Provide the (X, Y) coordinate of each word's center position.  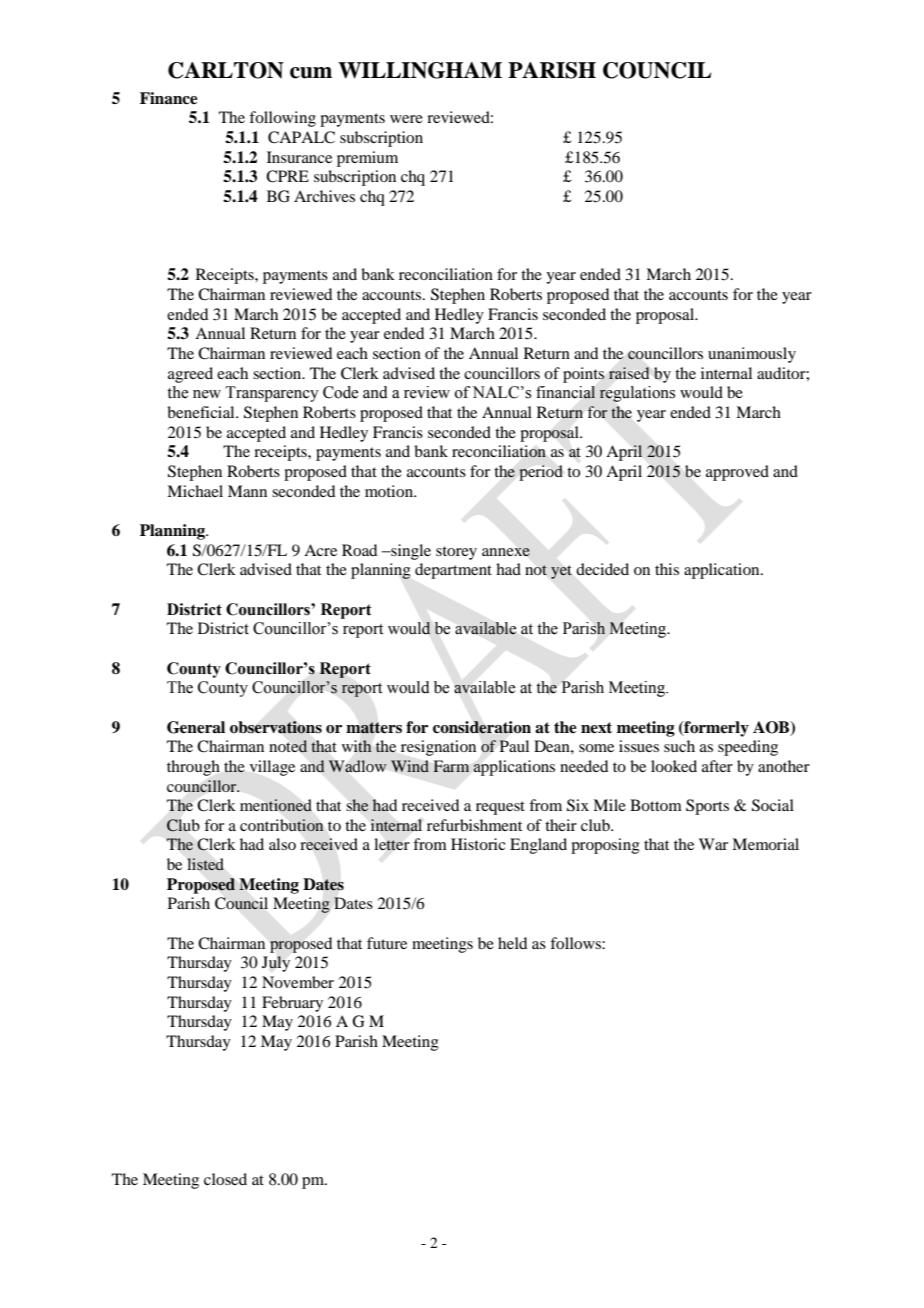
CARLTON (226, 70)
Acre (320, 550)
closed (225, 1179)
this (667, 569)
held (512, 943)
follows (576, 943)
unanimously (752, 355)
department (453, 571)
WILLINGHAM (420, 70)
